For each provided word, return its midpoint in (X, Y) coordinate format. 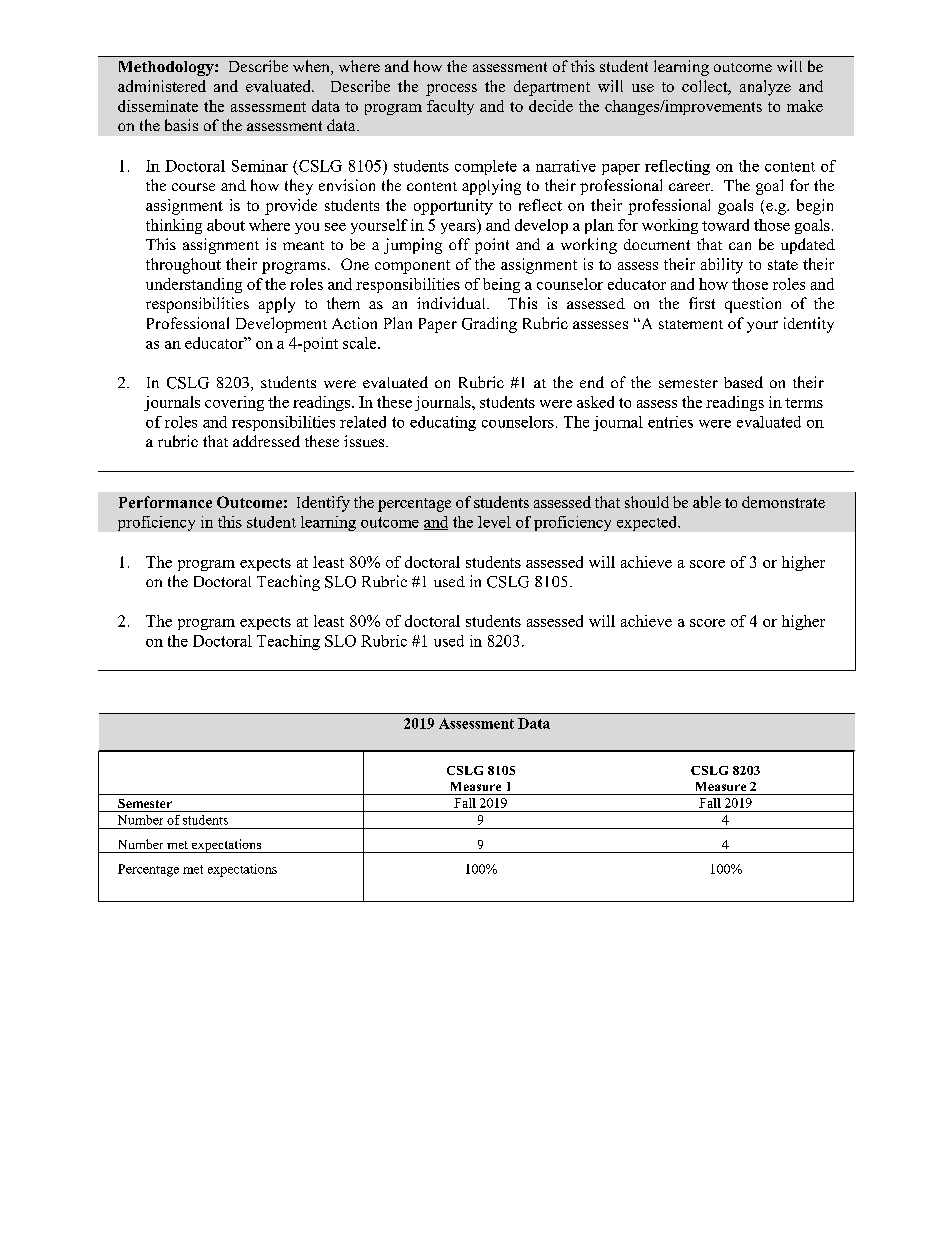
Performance (165, 502)
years (459, 228)
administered (162, 86)
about (226, 225)
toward (725, 225)
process (451, 90)
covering (234, 403)
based (743, 382)
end (592, 382)
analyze (765, 88)
